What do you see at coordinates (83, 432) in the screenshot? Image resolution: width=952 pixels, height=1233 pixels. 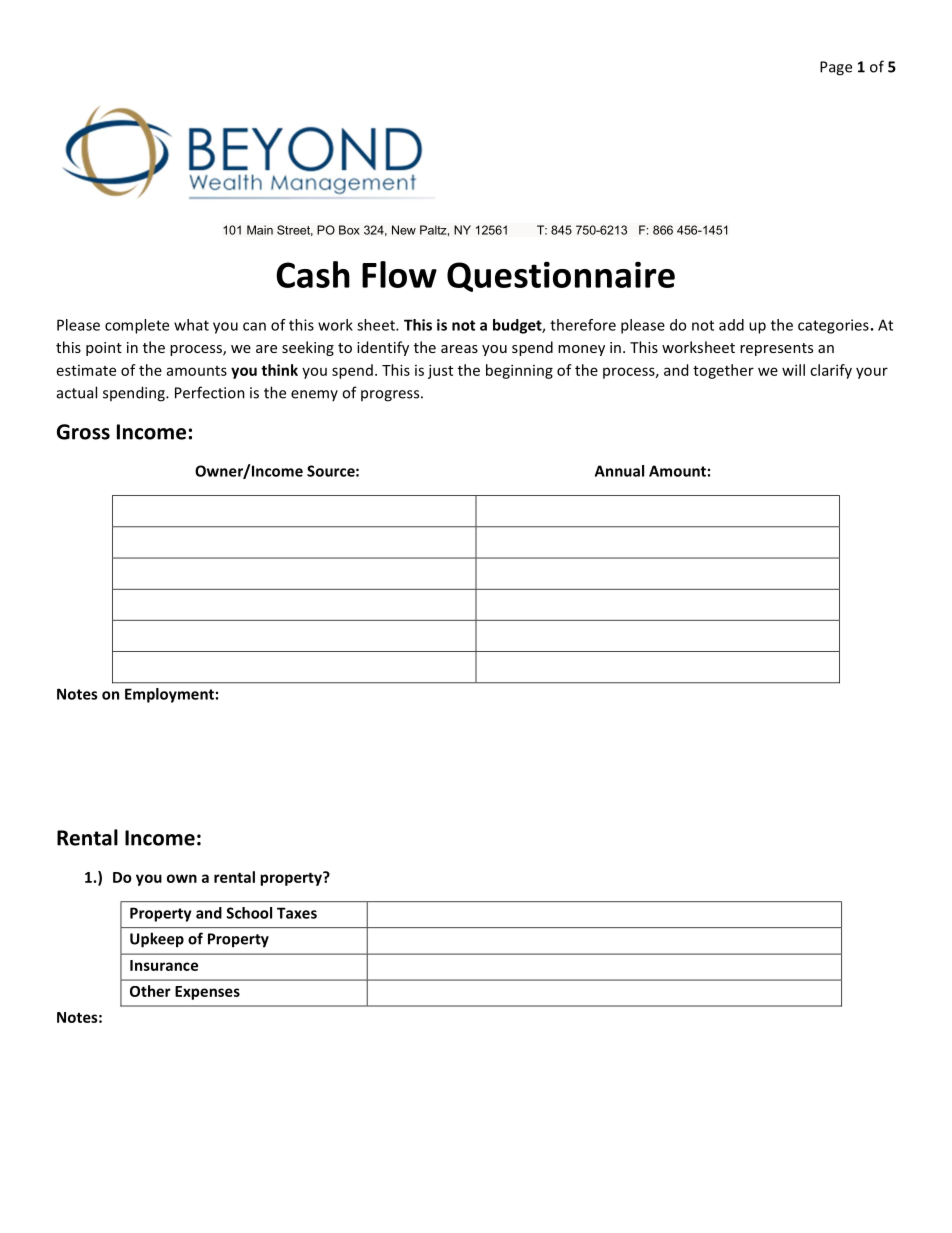 I see `Gross` at bounding box center [83, 432].
